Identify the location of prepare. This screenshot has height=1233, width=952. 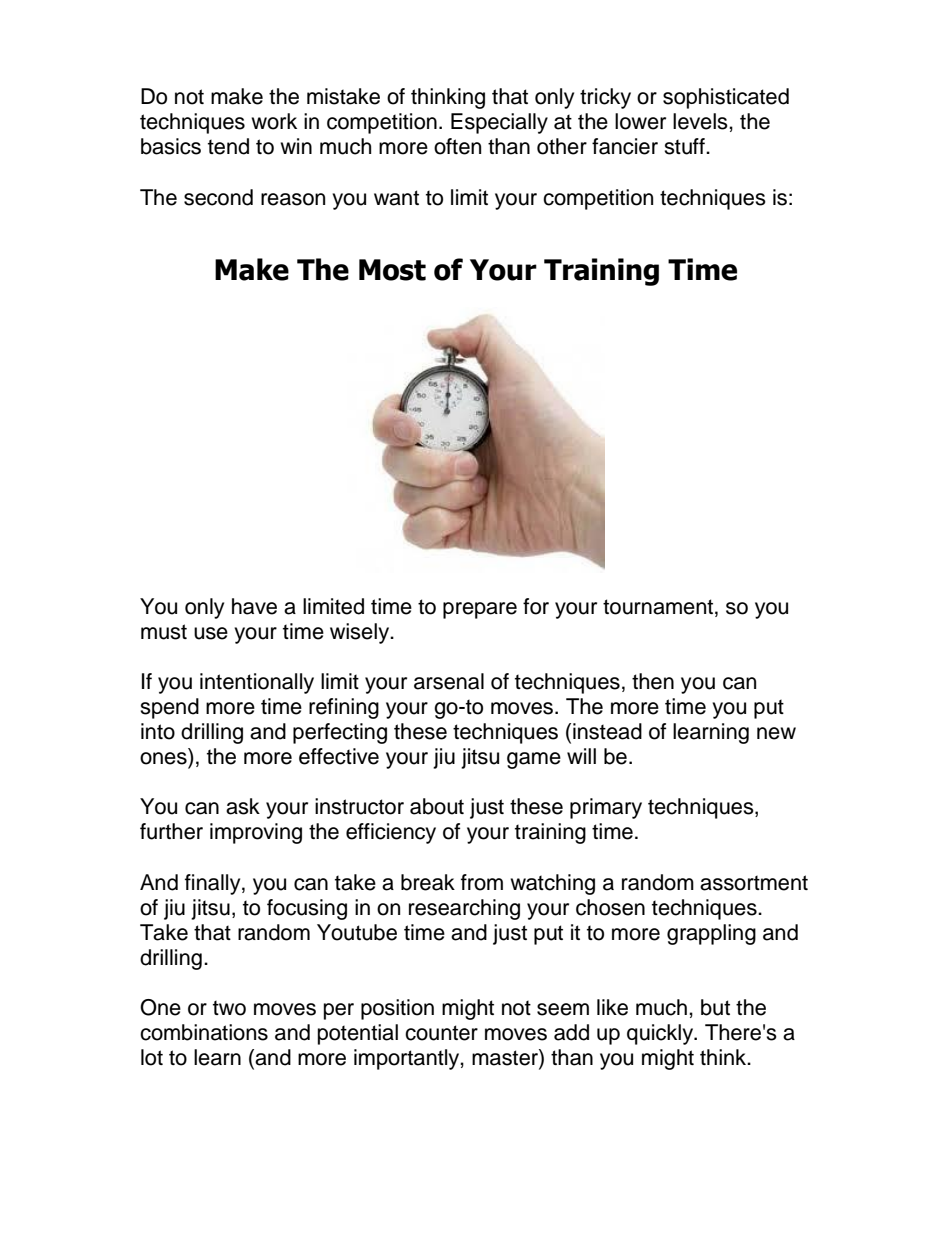
(480, 610).
